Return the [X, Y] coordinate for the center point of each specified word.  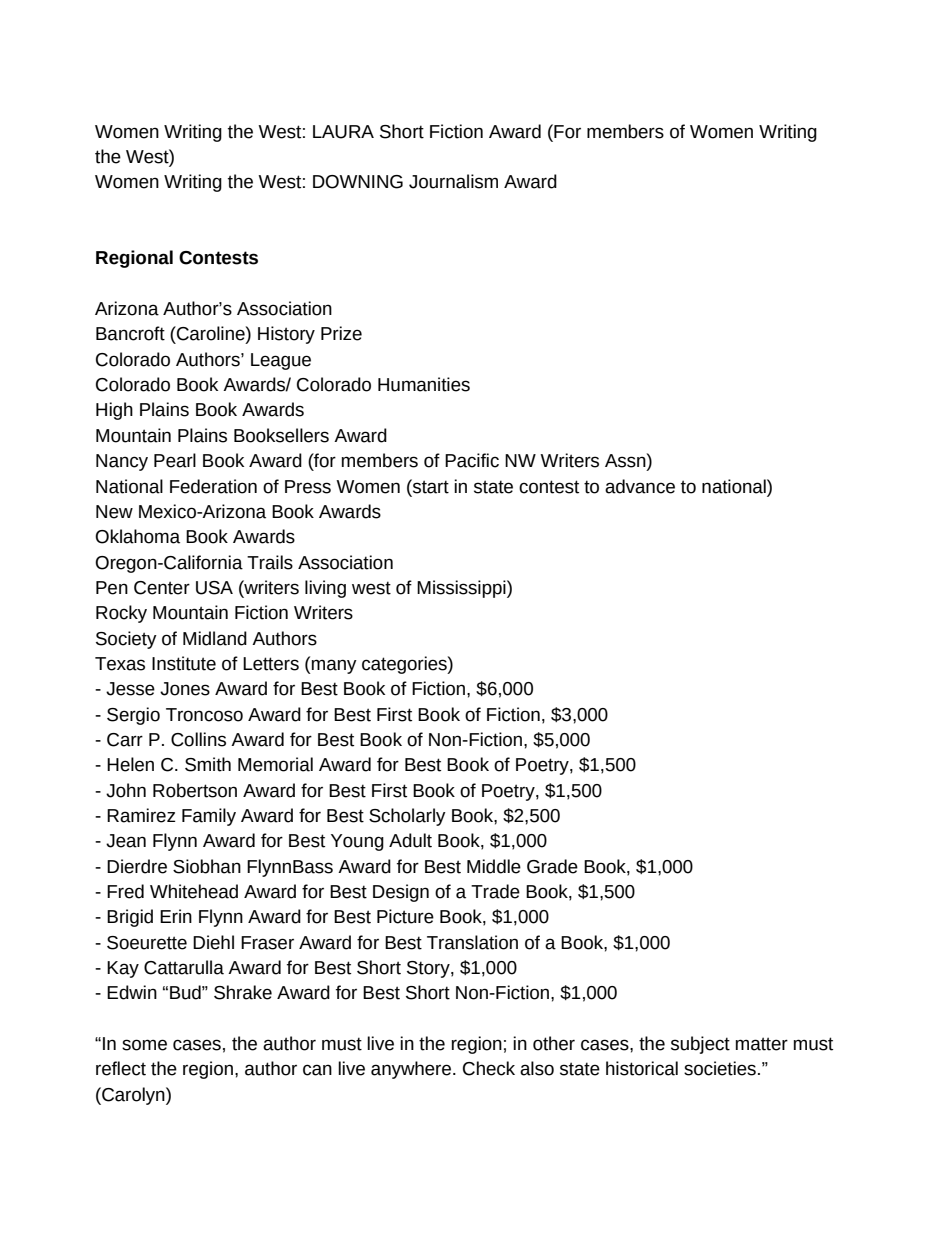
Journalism [453, 181]
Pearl [175, 460]
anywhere [411, 1070]
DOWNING [358, 182]
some [144, 1045]
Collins [198, 739]
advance [640, 486]
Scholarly [407, 817]
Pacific [472, 460]
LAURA [343, 132]
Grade [552, 866]
